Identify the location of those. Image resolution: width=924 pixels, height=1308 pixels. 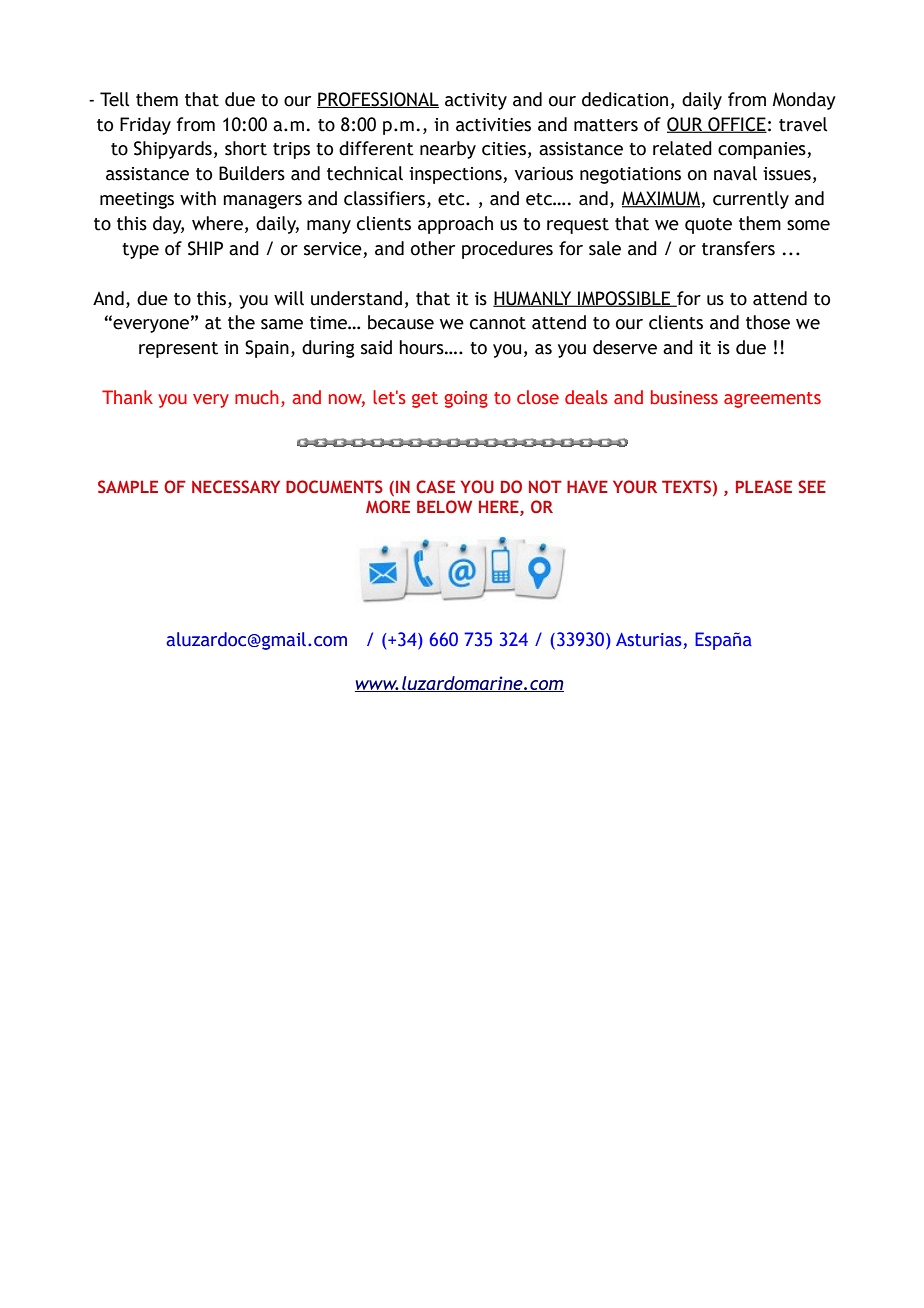
(768, 322).
